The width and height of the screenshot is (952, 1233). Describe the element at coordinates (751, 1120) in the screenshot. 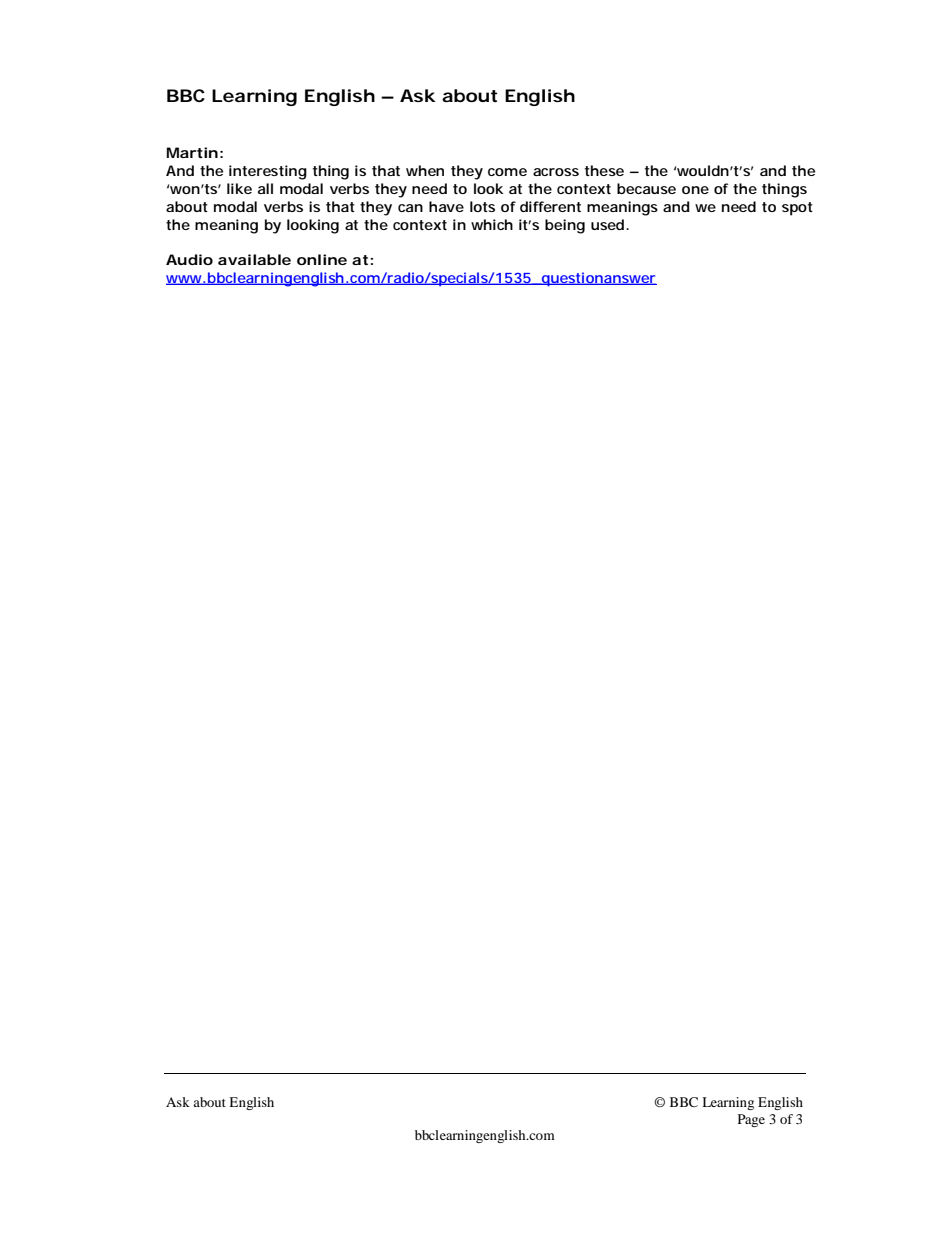

I see `Page` at that location.
